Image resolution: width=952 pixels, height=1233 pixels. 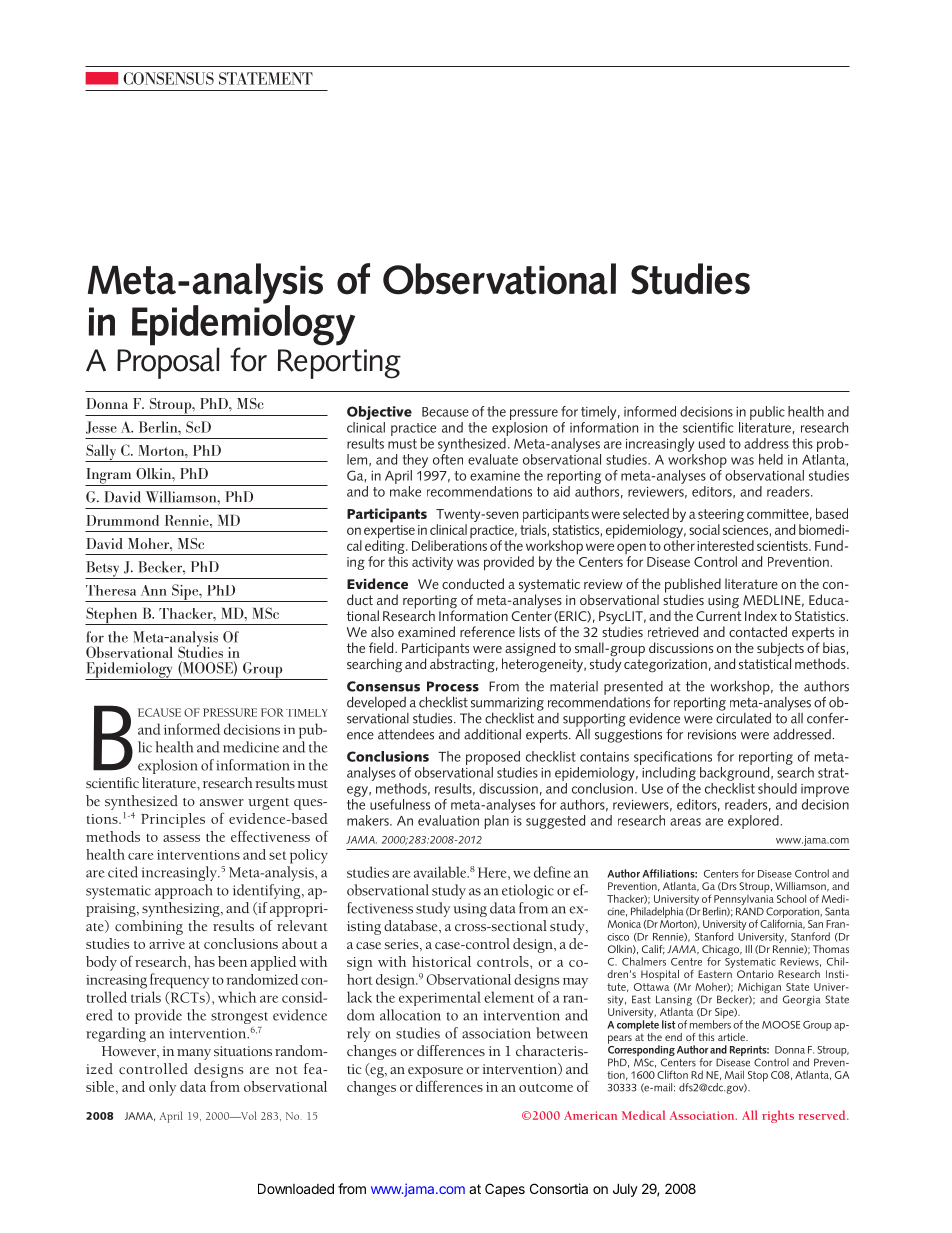 What do you see at coordinates (528, 891) in the screenshot?
I see `etiologic` at bounding box center [528, 891].
